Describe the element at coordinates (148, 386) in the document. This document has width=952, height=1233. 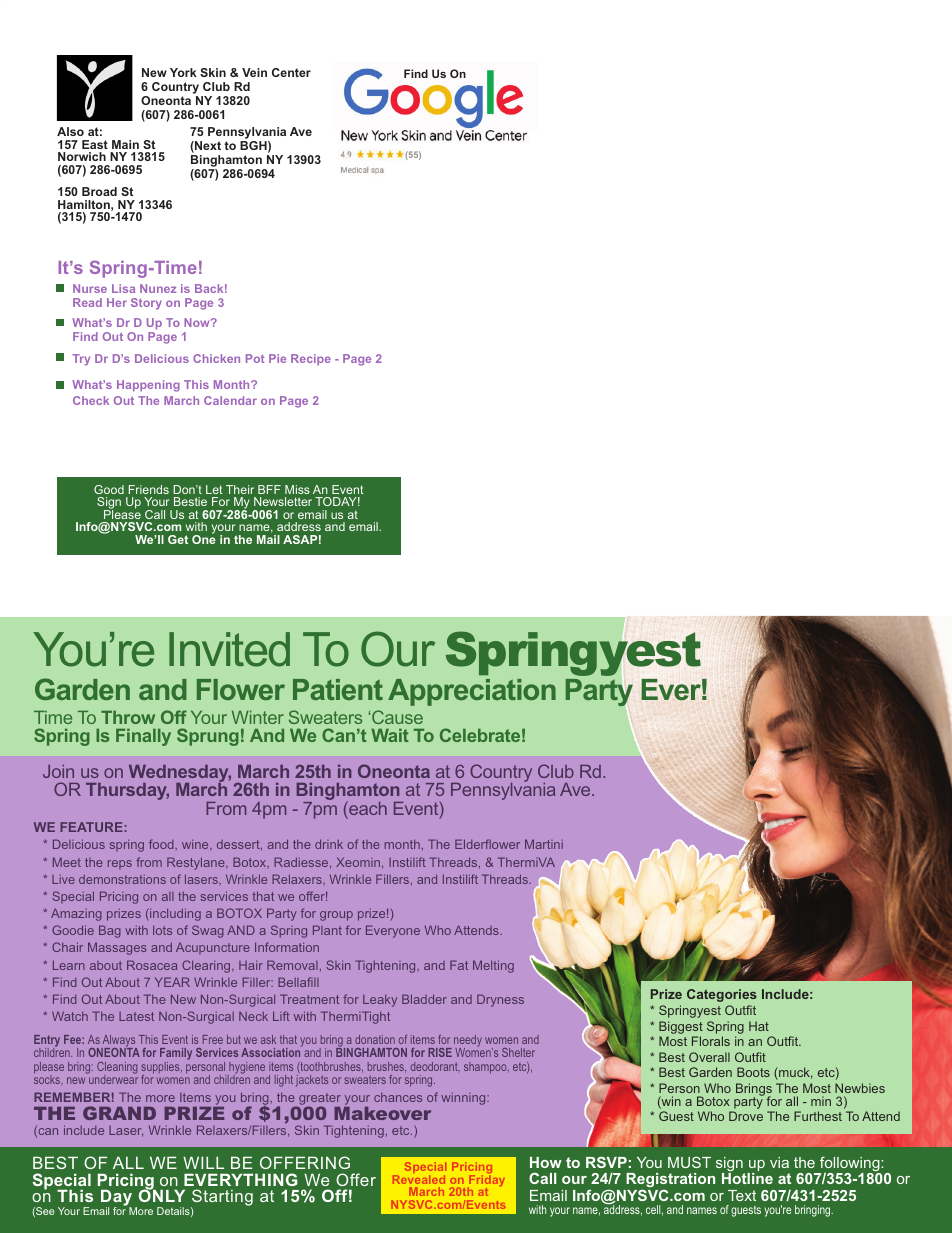
I see `Happening` at that location.
